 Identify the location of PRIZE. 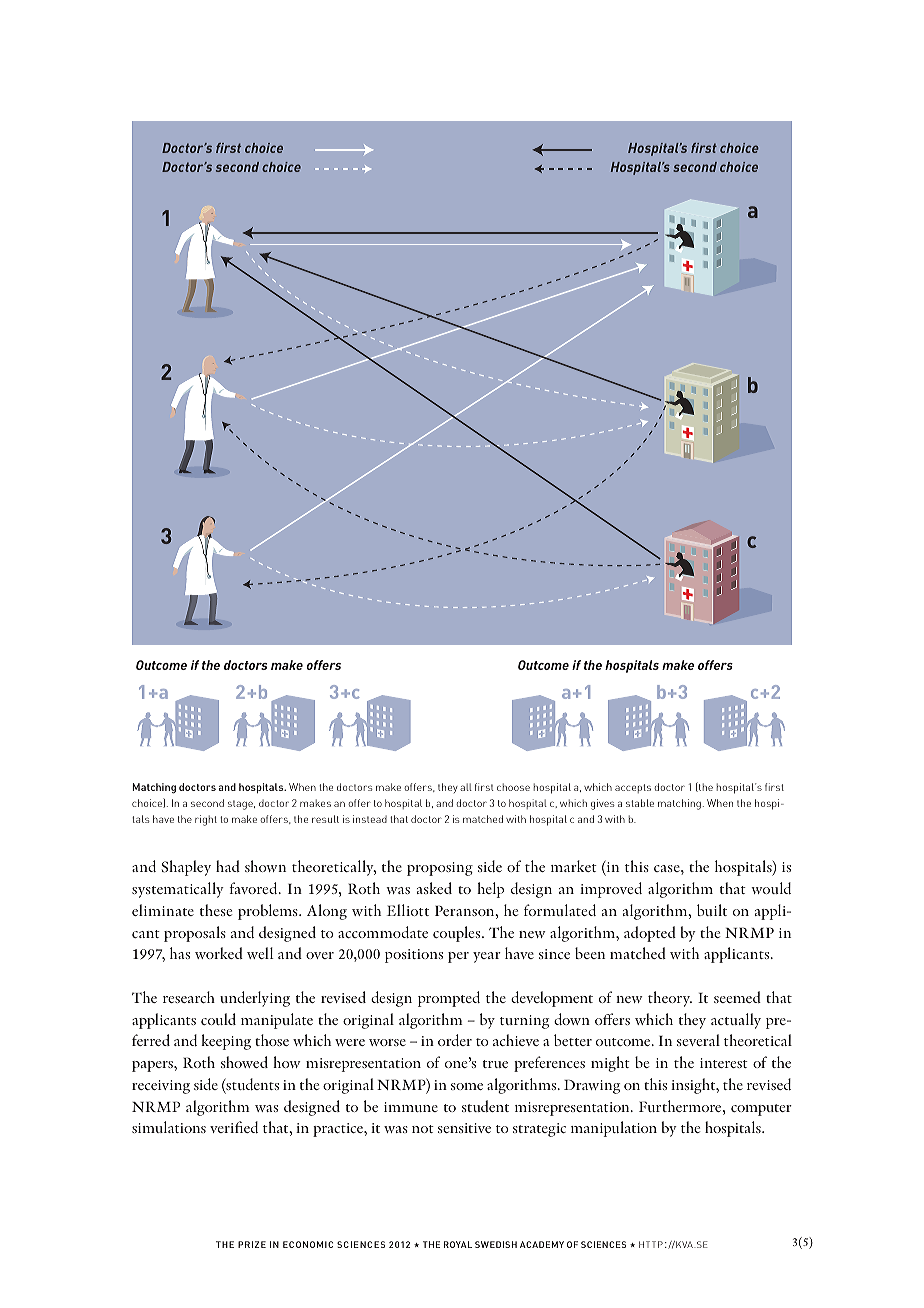
(252, 1244).
